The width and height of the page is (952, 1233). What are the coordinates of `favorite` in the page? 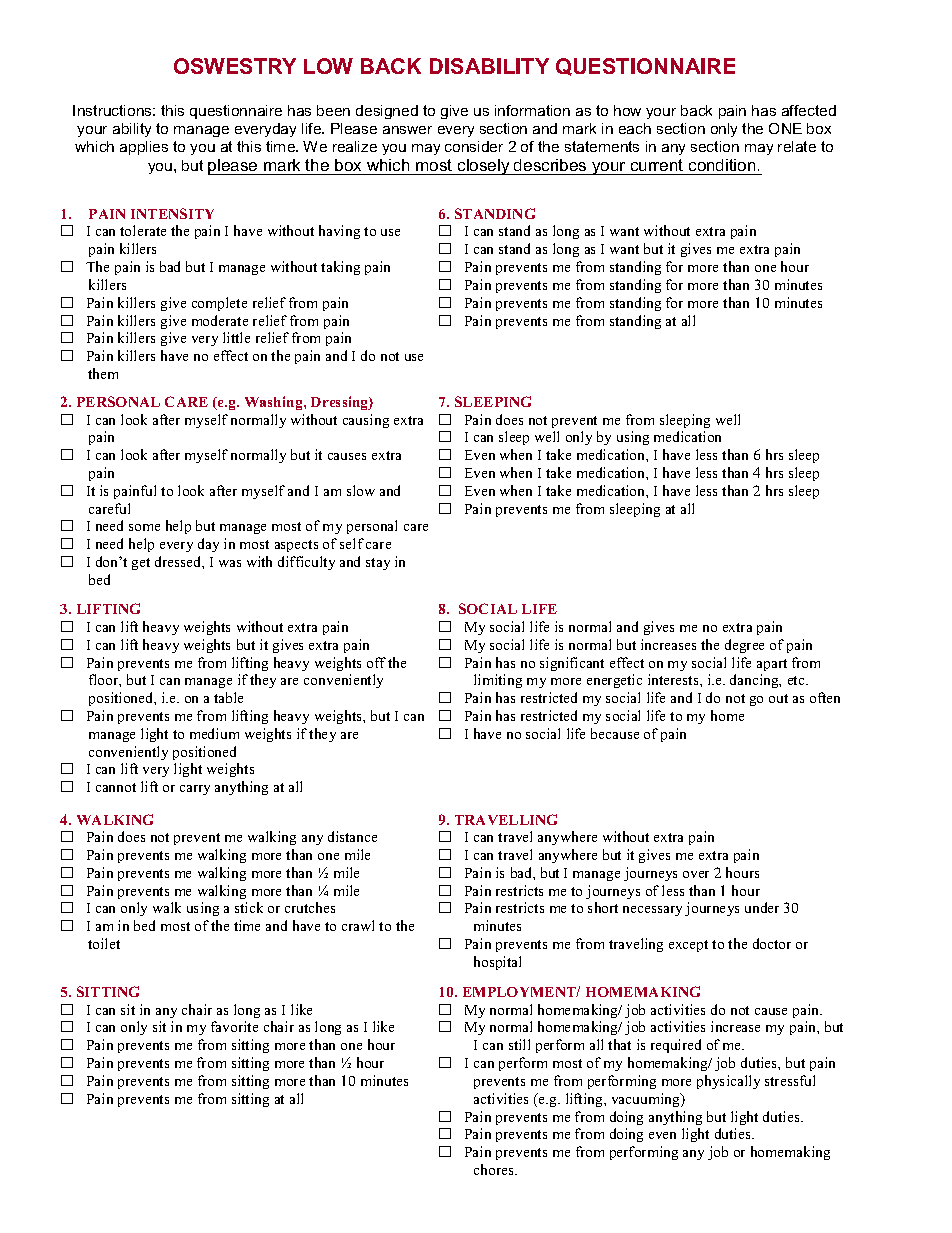 It's located at (234, 1026).
